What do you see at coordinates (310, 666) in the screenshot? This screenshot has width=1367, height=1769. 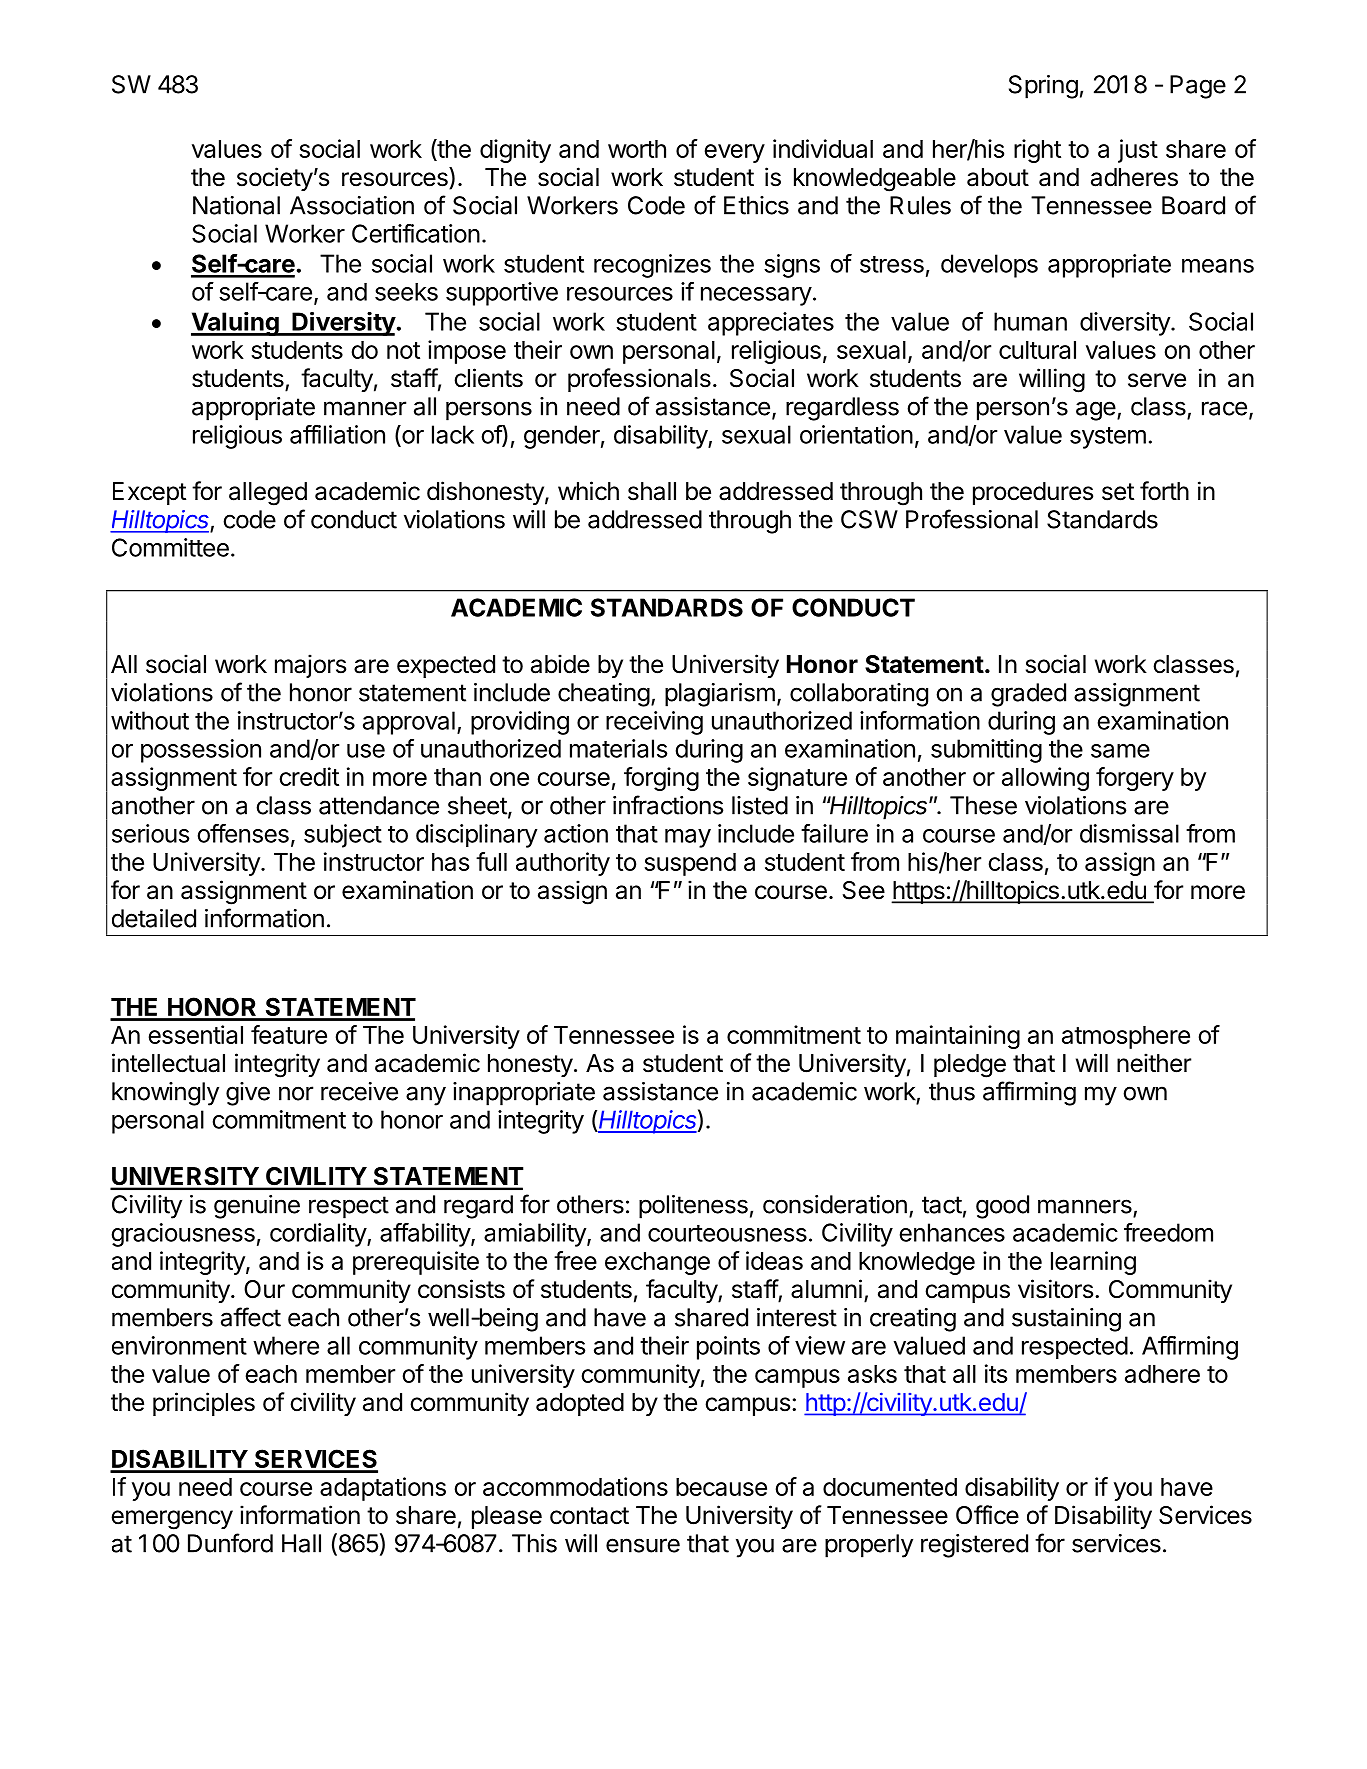 I see `majors` at bounding box center [310, 666].
